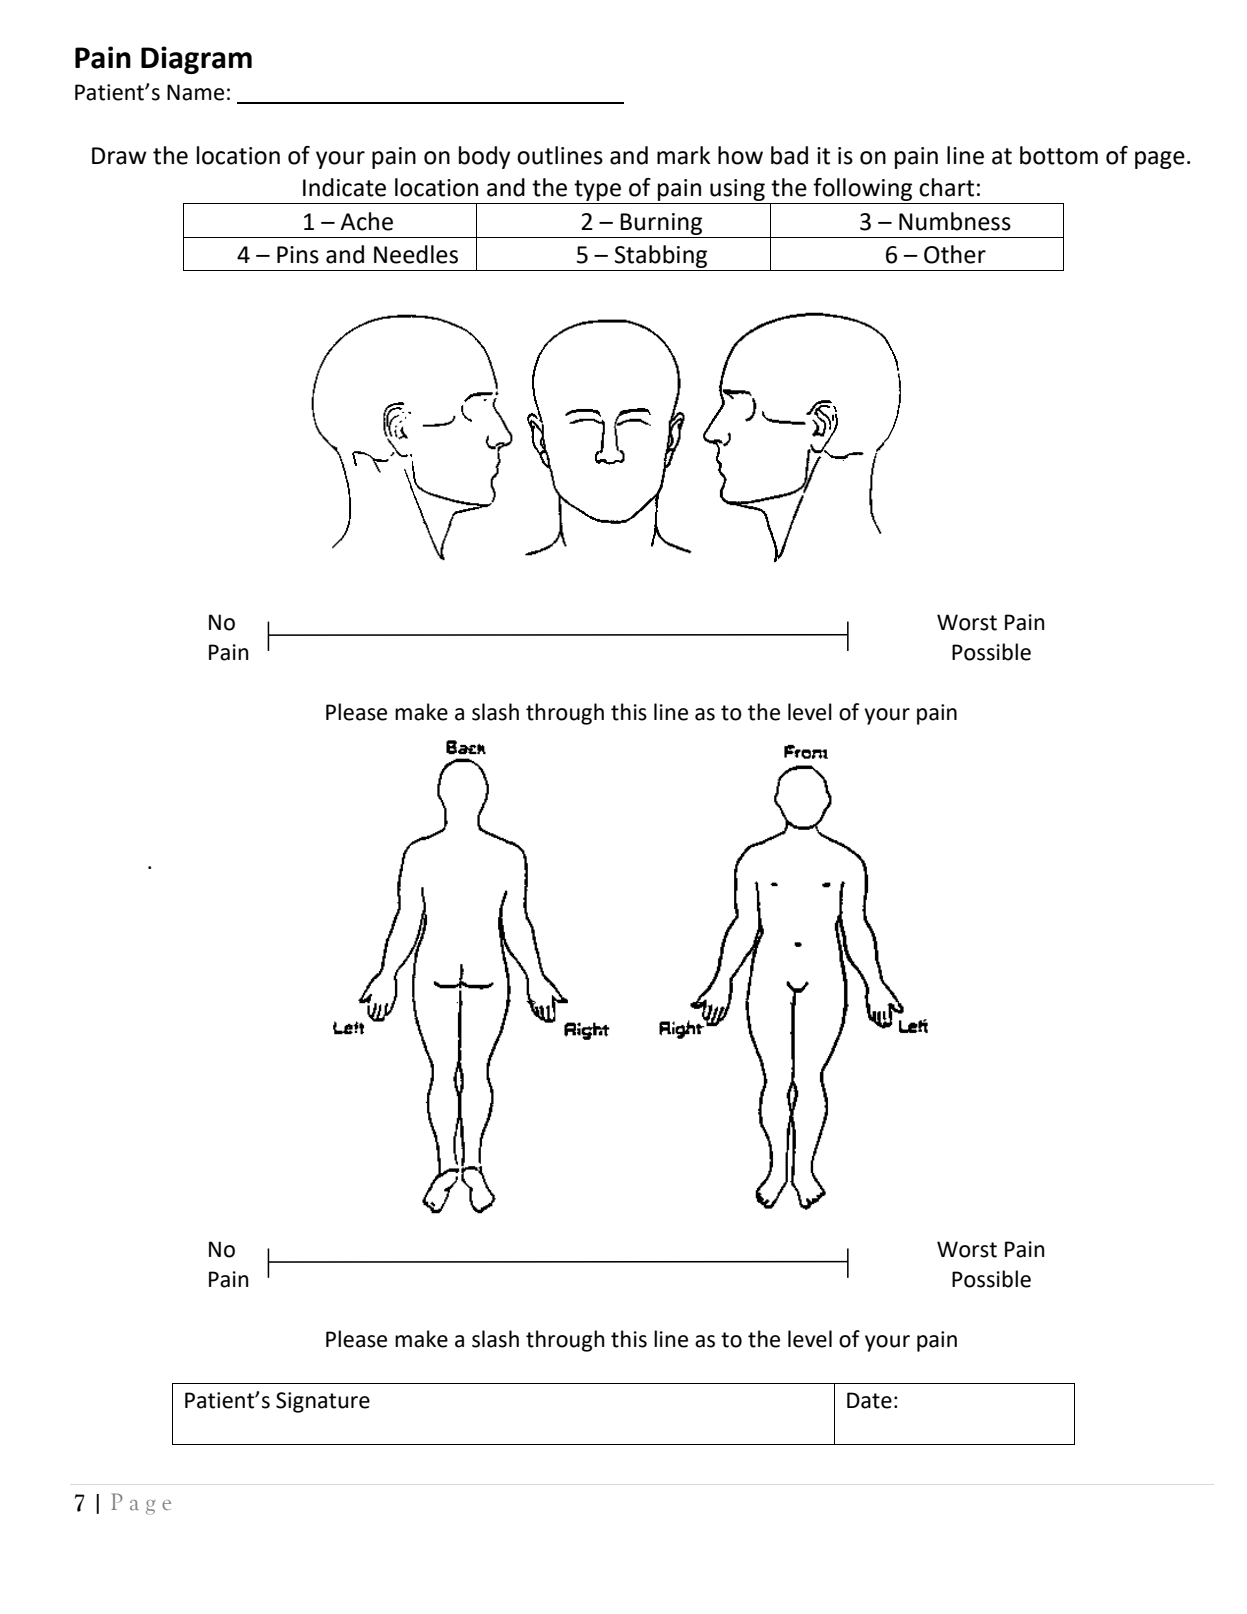 The image size is (1247, 1614). I want to click on Name, so click(195, 92).
